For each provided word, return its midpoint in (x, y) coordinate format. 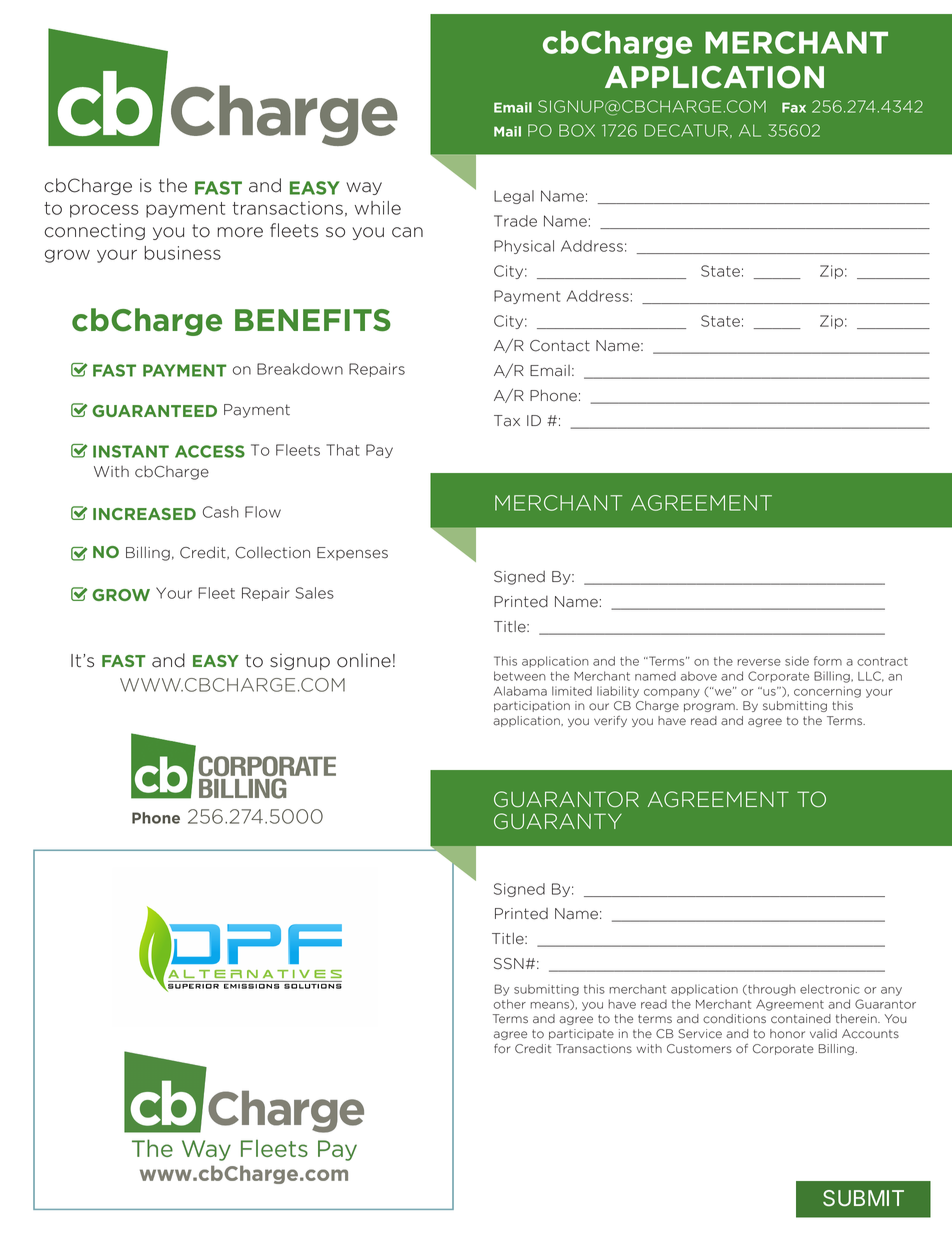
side (797, 661)
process (104, 211)
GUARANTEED (154, 411)
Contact (560, 346)
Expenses (352, 554)
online (364, 660)
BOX (577, 130)
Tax (507, 421)
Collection (272, 553)
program (710, 707)
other (509, 1004)
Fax (794, 107)
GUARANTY (558, 821)
